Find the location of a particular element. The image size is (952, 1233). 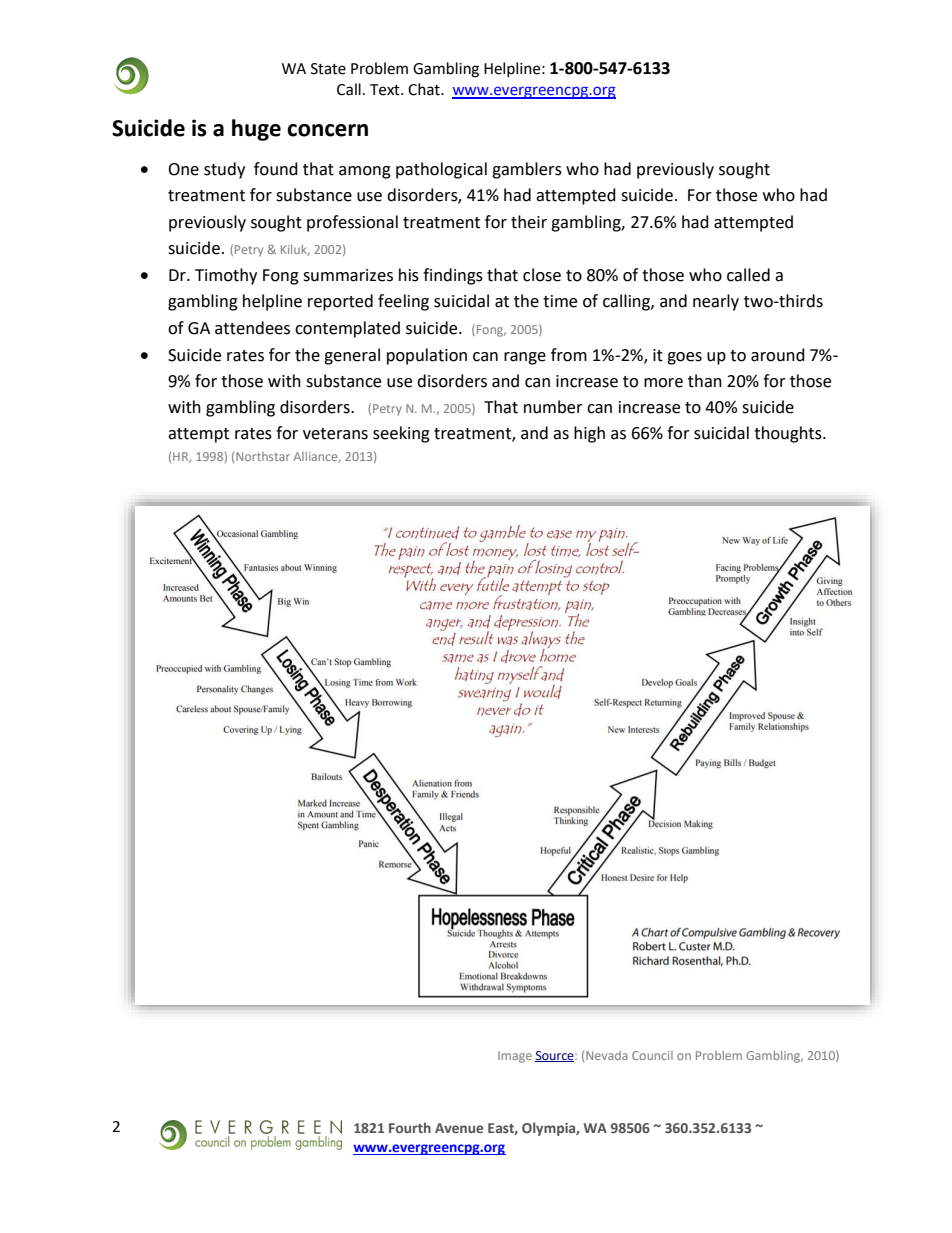

Avenue is located at coordinates (459, 1128).
